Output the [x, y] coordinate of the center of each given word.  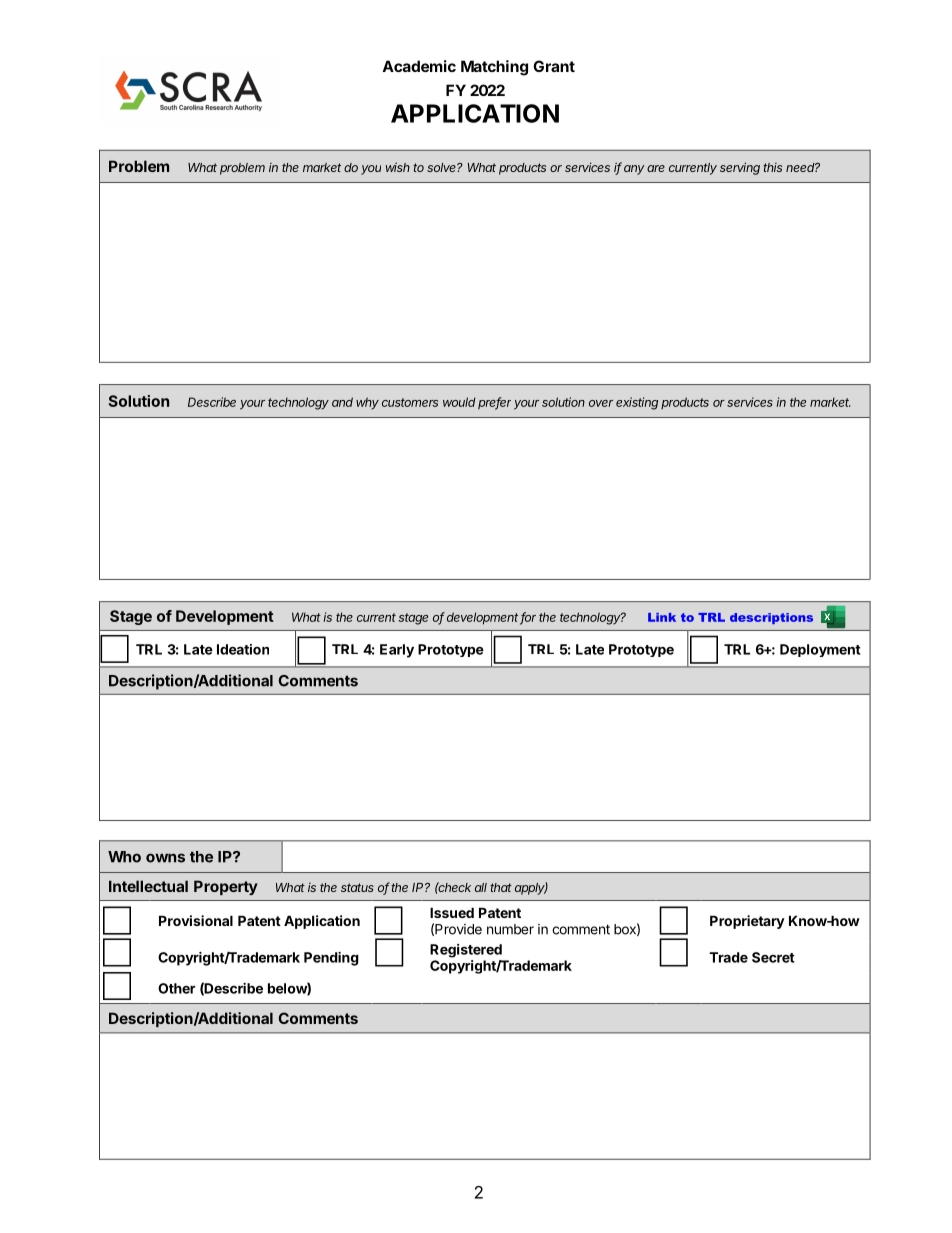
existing [637, 403]
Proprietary [747, 922]
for [528, 618]
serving [740, 168]
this [772, 167]
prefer [494, 403]
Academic [419, 66]
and [342, 402]
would [459, 402]
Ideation [243, 649]
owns [165, 858]
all [481, 887]
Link [662, 617]
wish [398, 167]
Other [177, 988]
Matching [494, 68]
